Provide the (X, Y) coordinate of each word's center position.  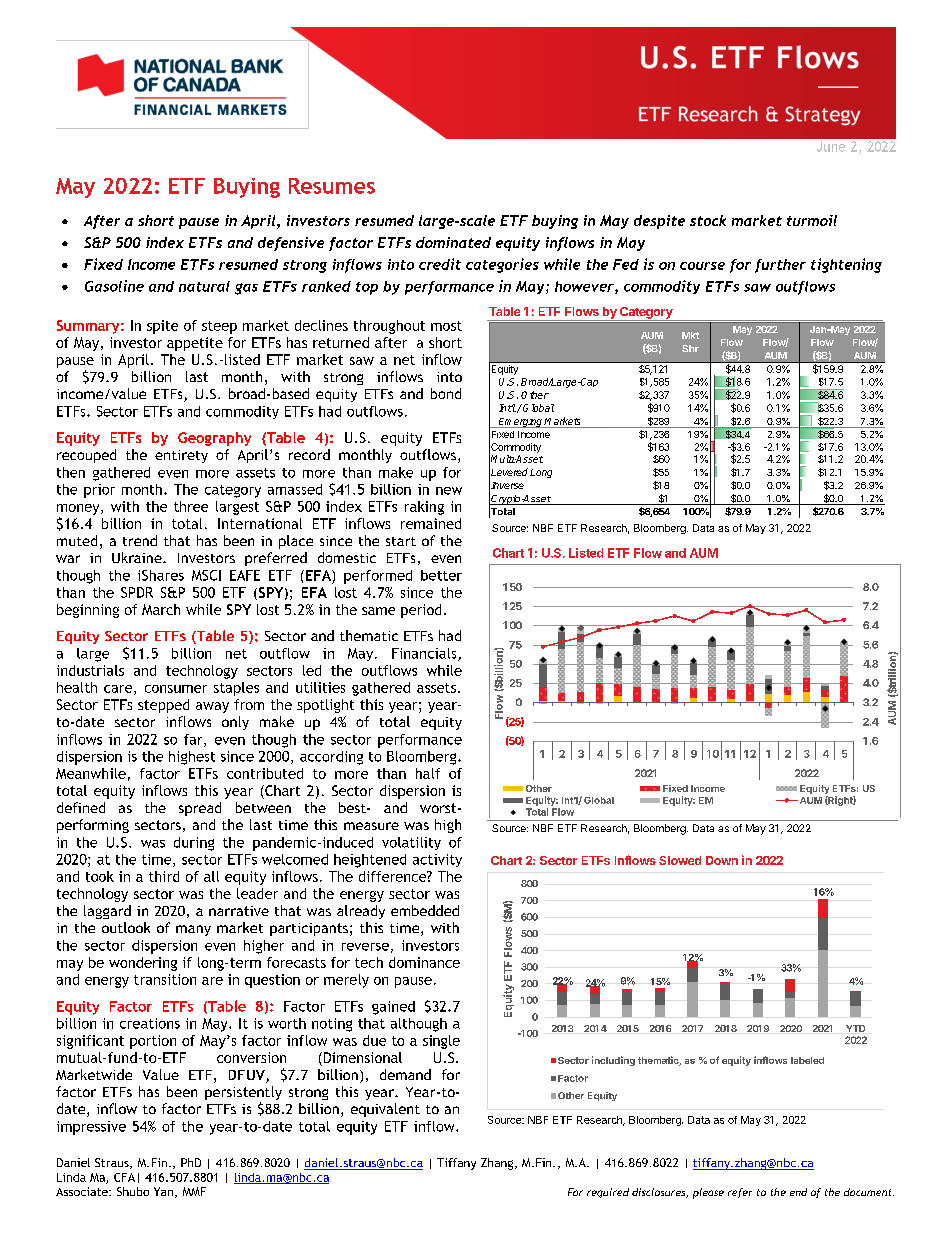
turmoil (812, 220)
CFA (124, 1177)
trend (140, 540)
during (194, 844)
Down (722, 860)
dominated (453, 242)
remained (431, 523)
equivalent (385, 1110)
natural (204, 286)
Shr (690, 348)
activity (437, 860)
